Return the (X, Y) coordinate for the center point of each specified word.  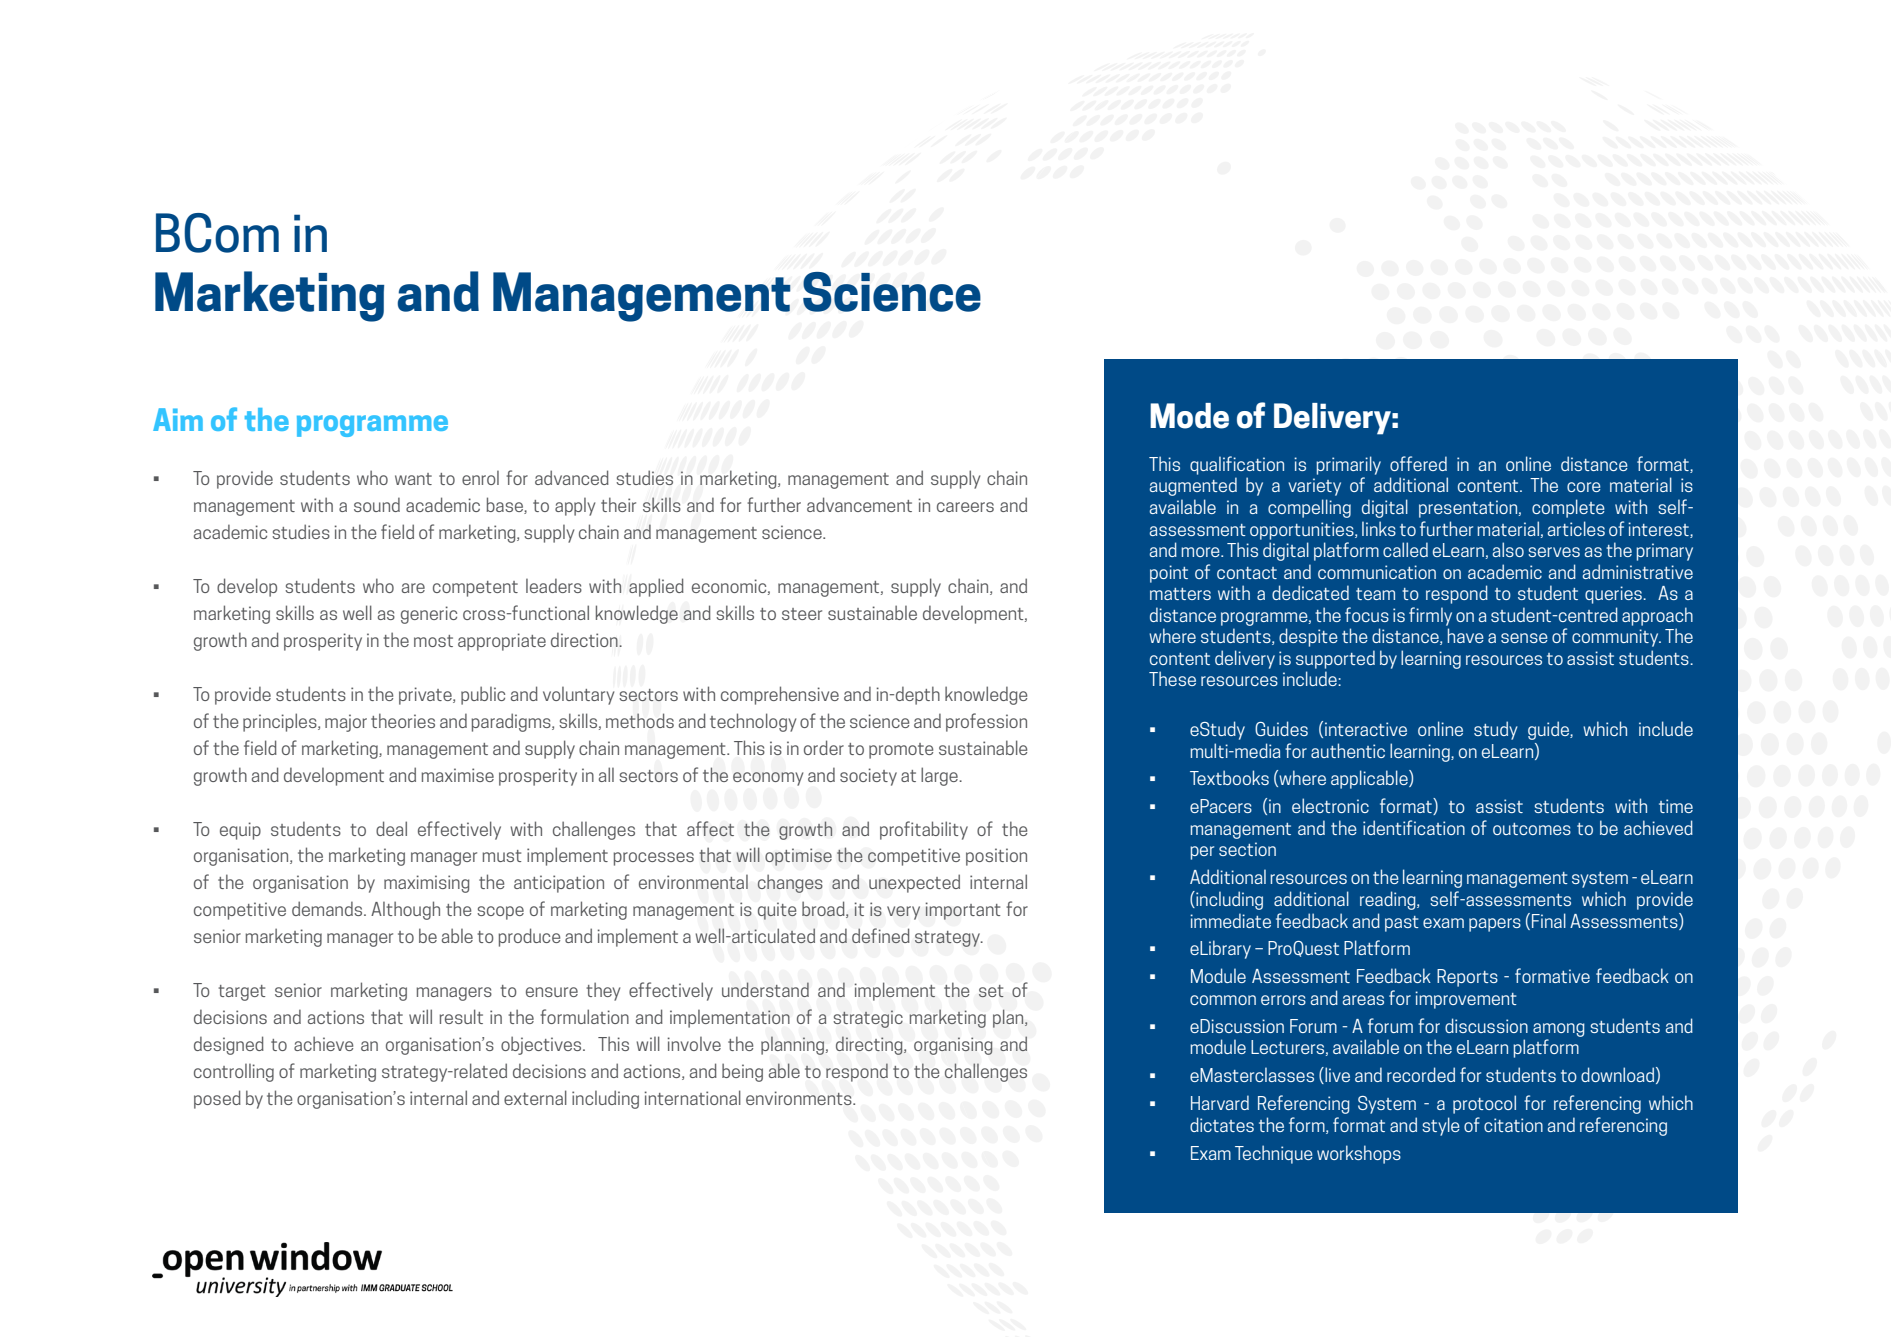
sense (1524, 638)
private (426, 696)
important (962, 911)
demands (328, 908)
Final (1549, 920)
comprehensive (780, 695)
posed (217, 1099)
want (413, 479)
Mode (1189, 416)
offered (1418, 463)
